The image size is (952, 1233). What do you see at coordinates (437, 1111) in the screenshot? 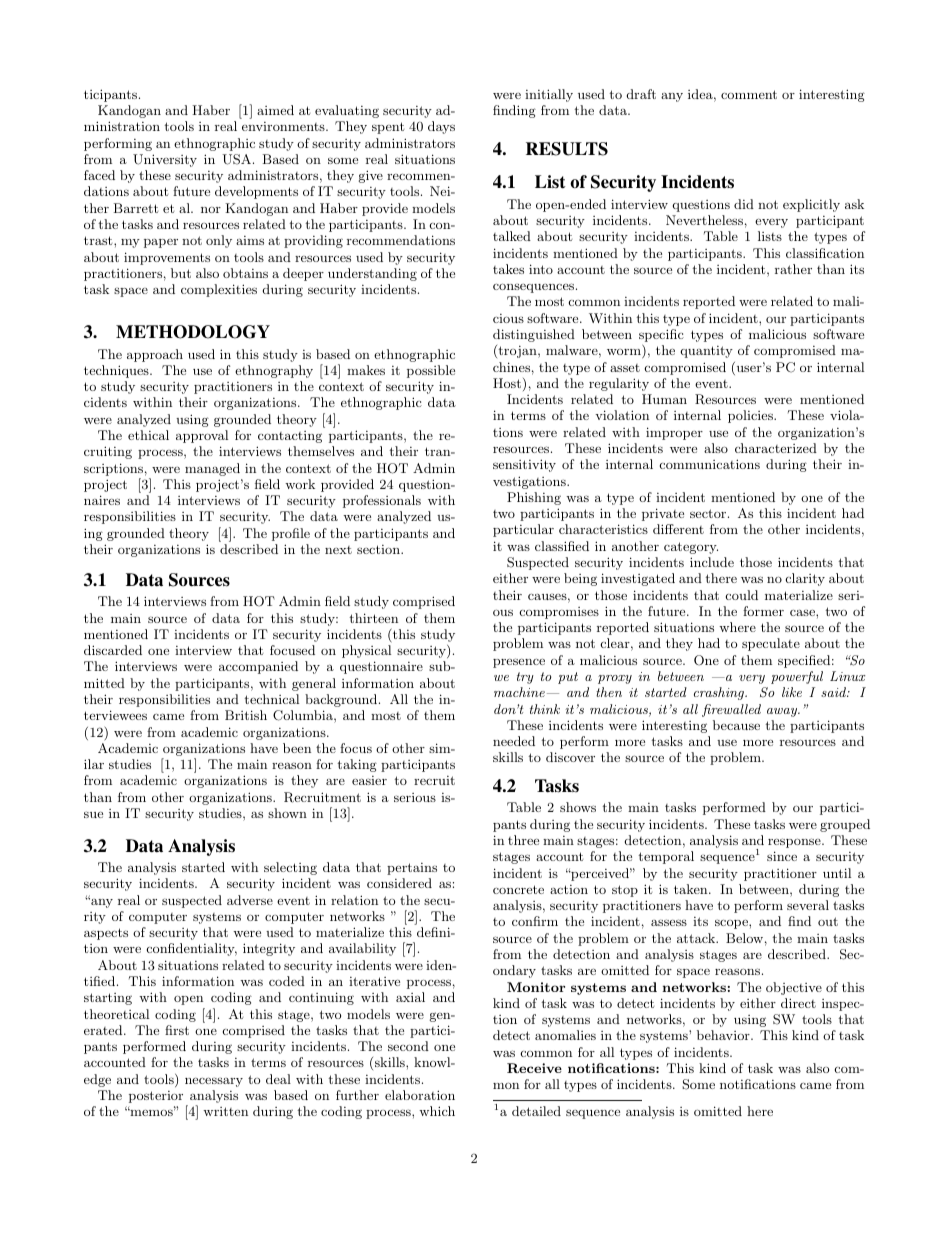
I see `which` at bounding box center [437, 1111].
